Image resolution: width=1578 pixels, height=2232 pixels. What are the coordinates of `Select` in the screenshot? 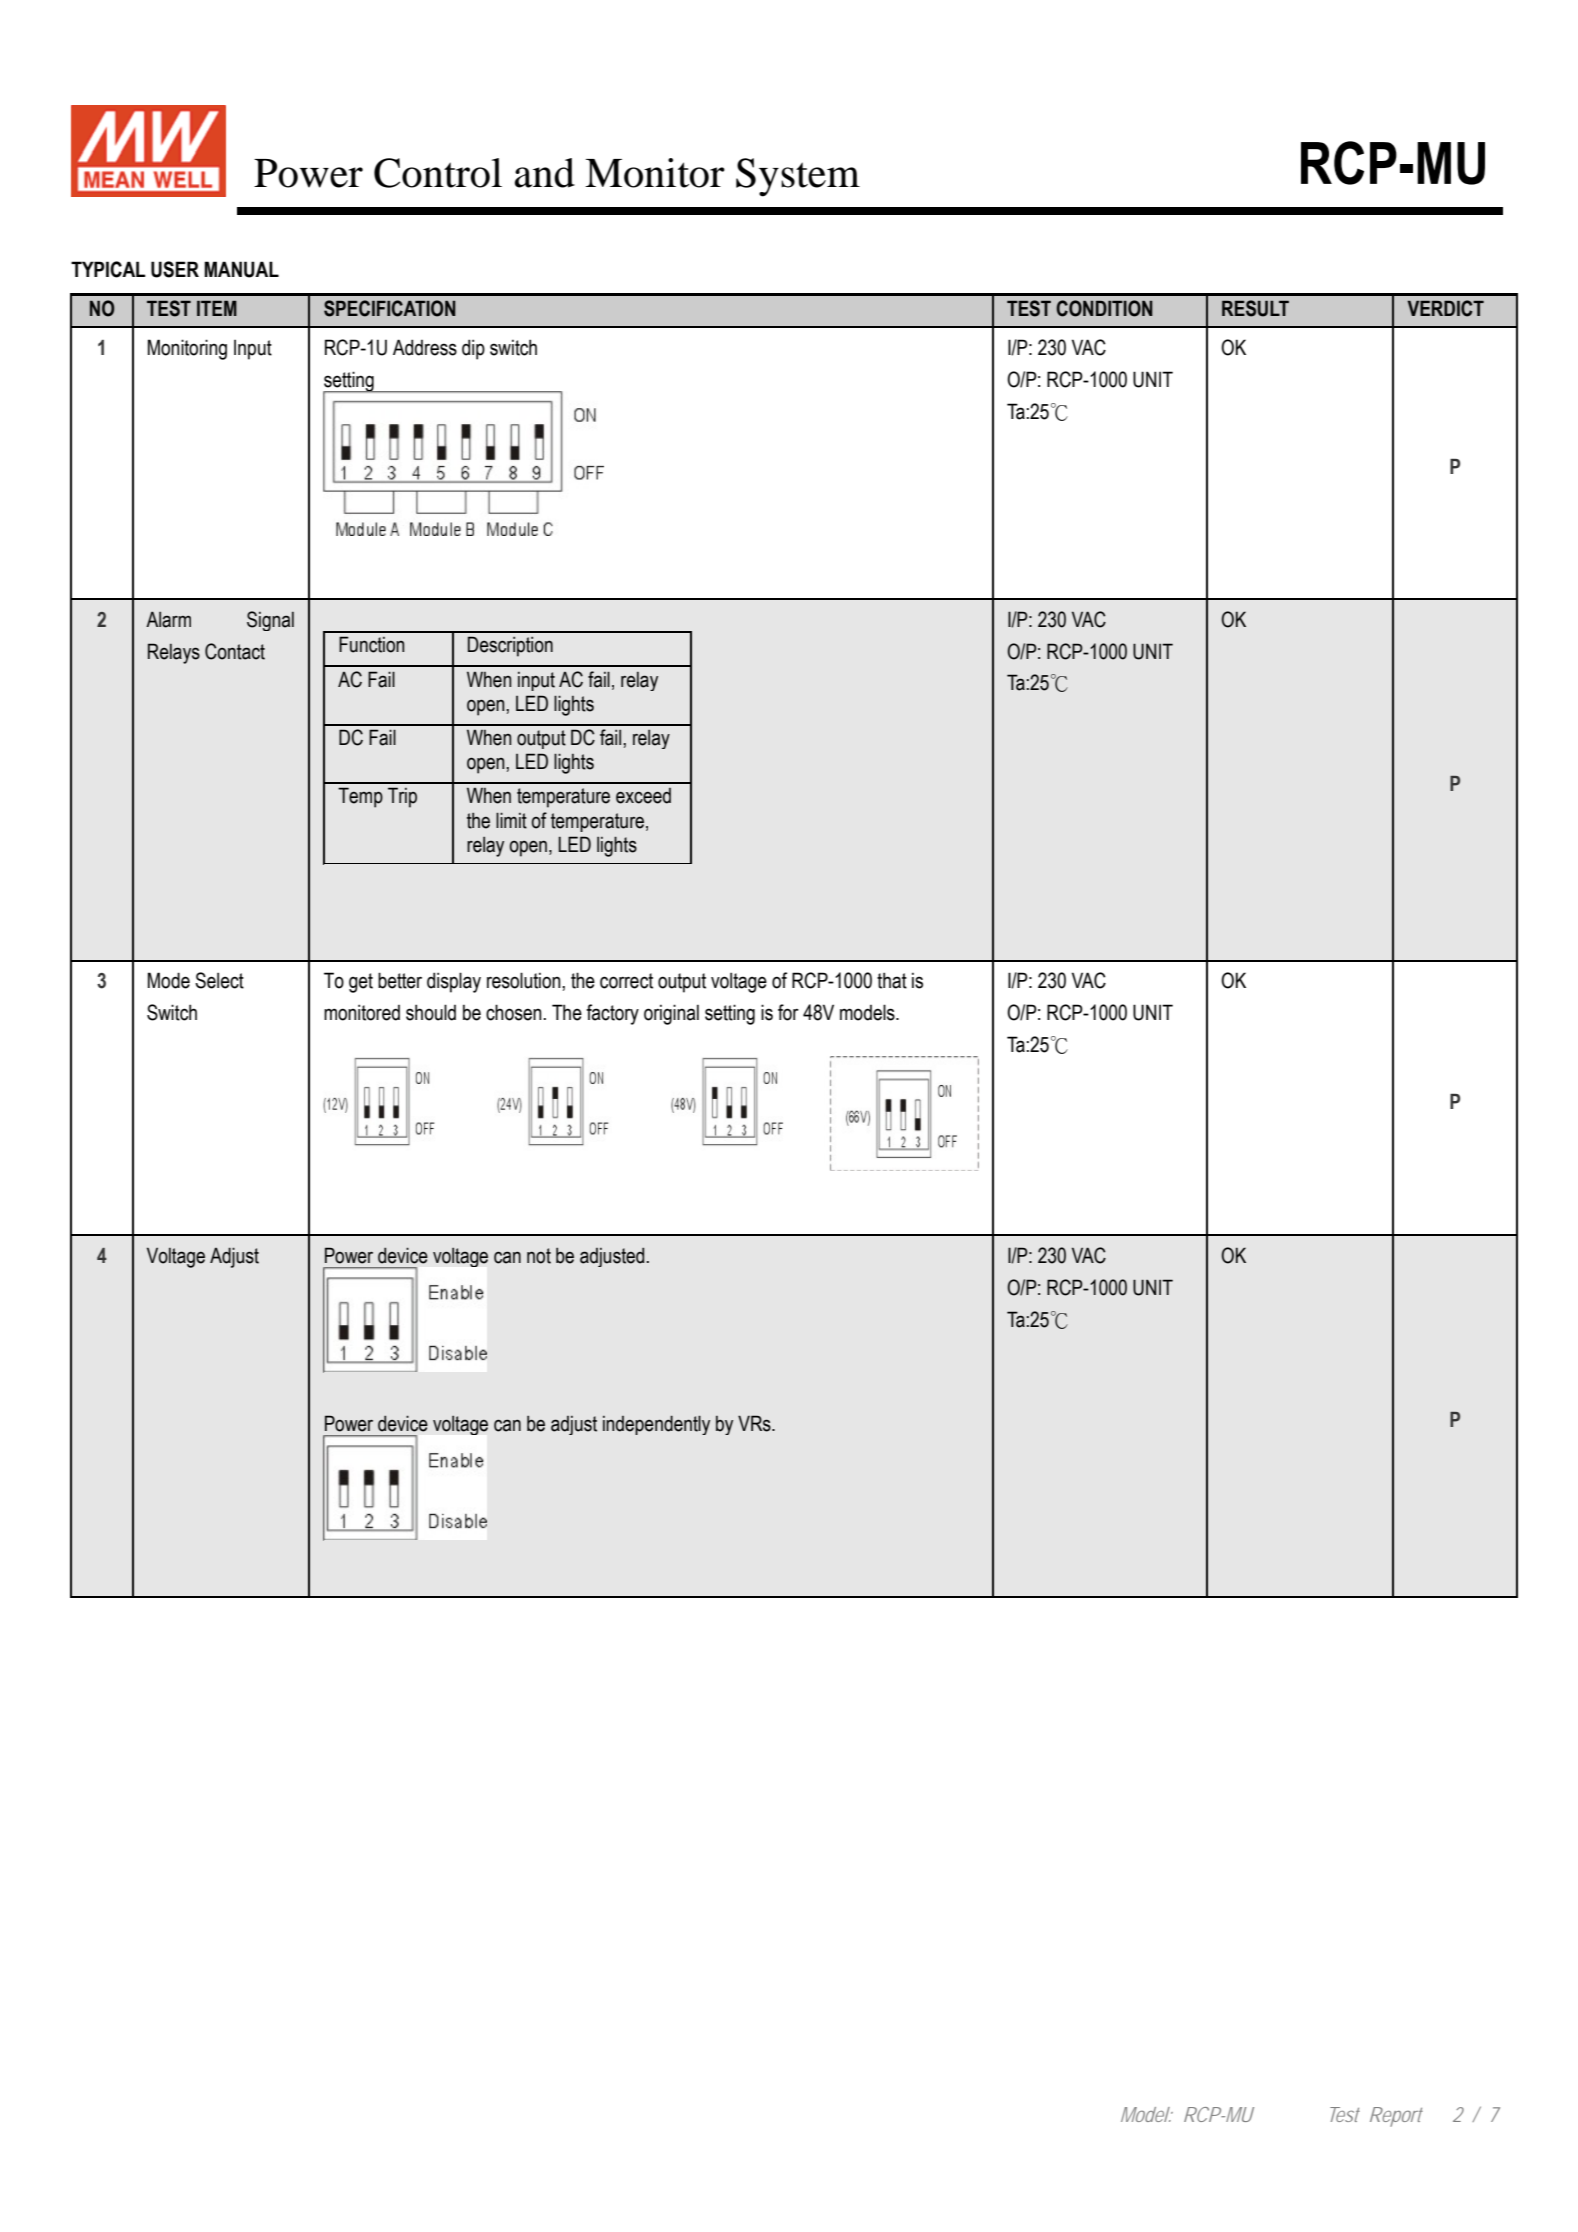 It's located at (219, 980).
